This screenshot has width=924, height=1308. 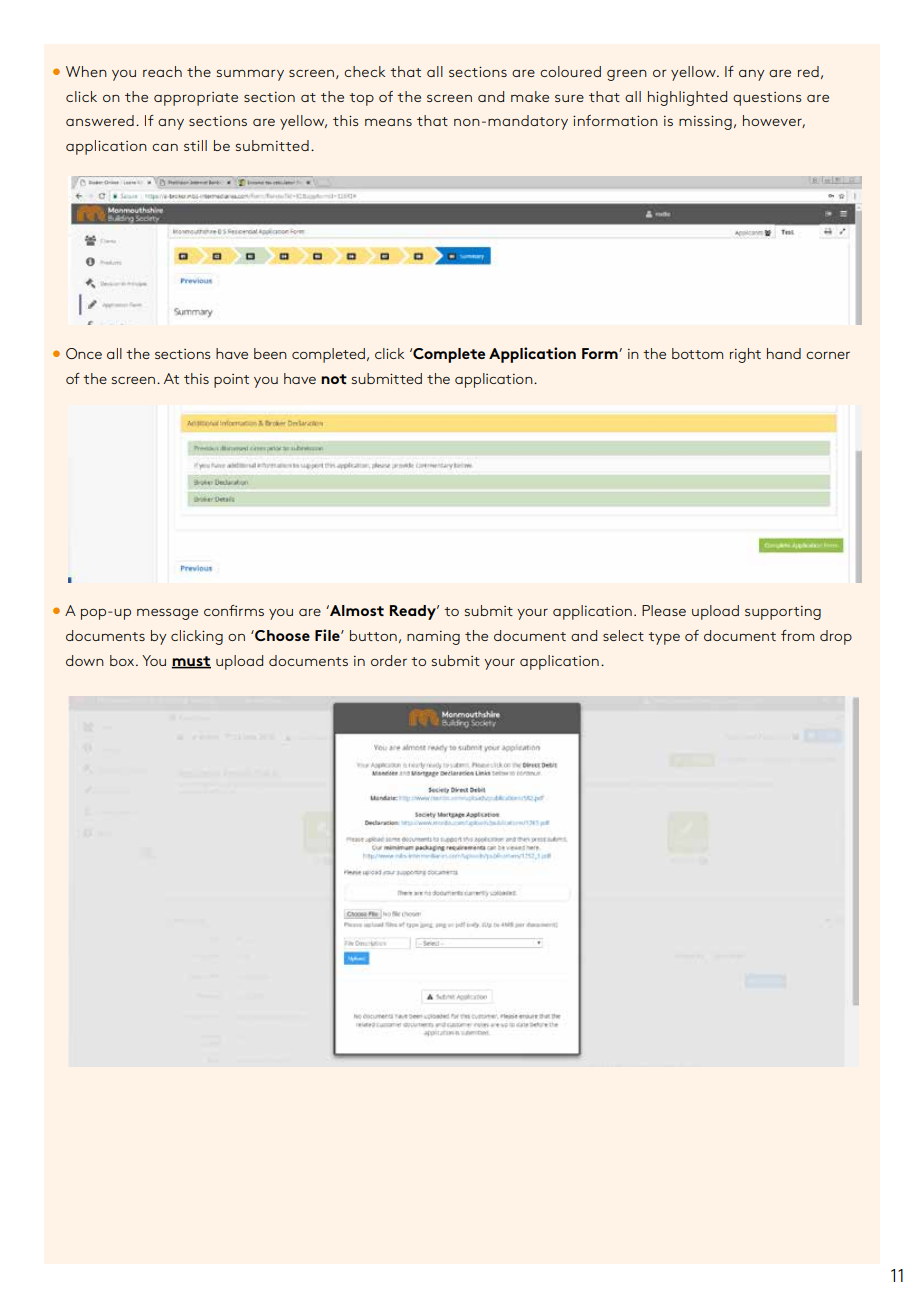 What do you see at coordinates (334, 379) in the screenshot?
I see `not` at bounding box center [334, 379].
